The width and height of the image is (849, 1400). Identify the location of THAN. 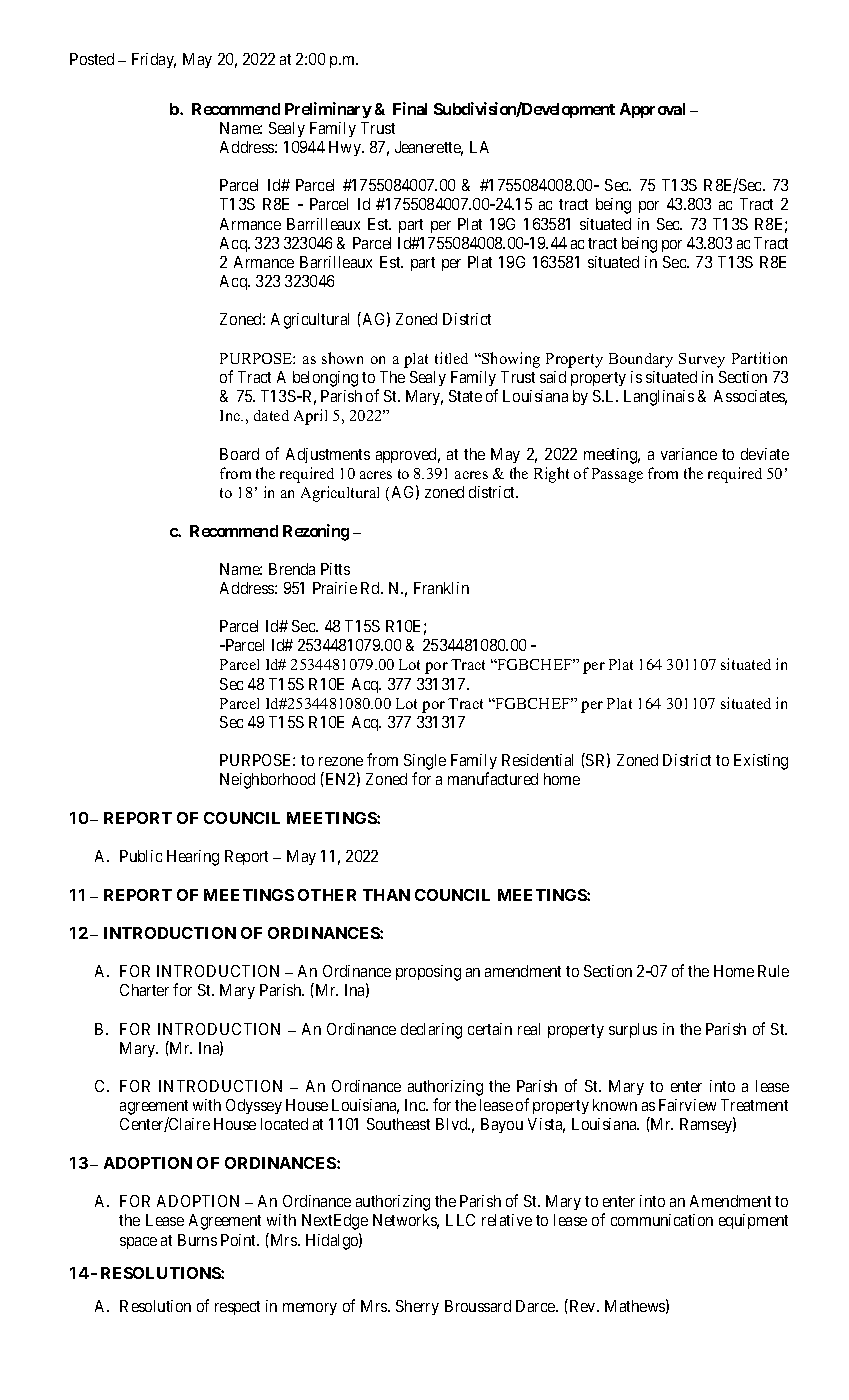
(386, 895).
